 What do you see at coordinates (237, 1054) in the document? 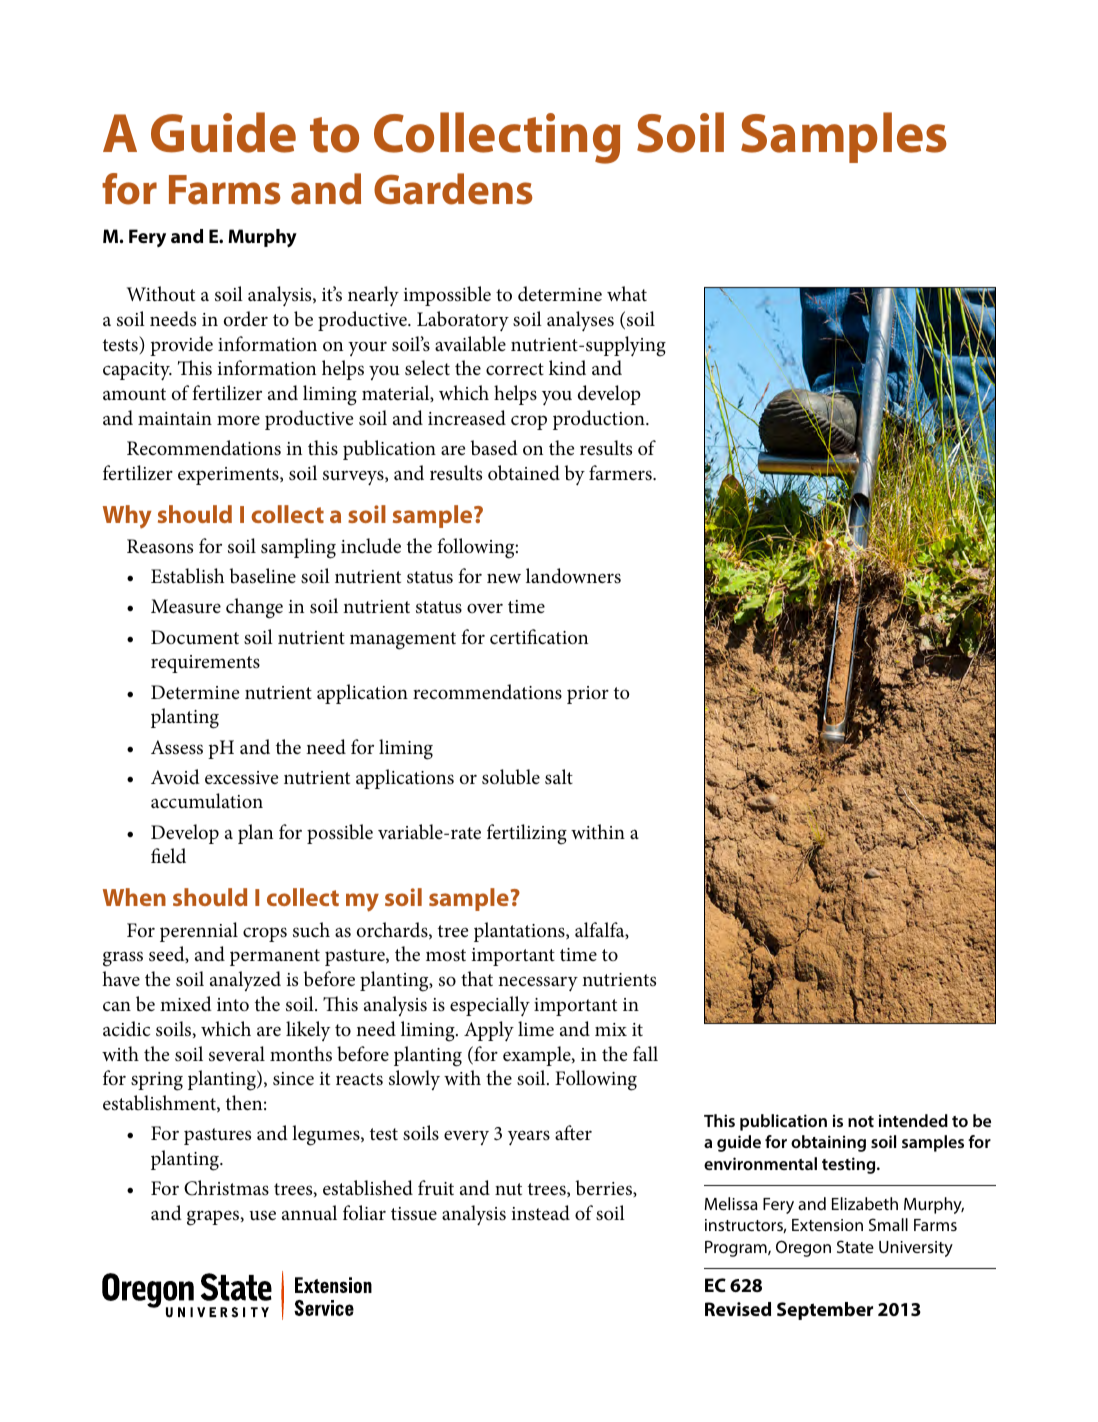
I see `several` at bounding box center [237, 1054].
